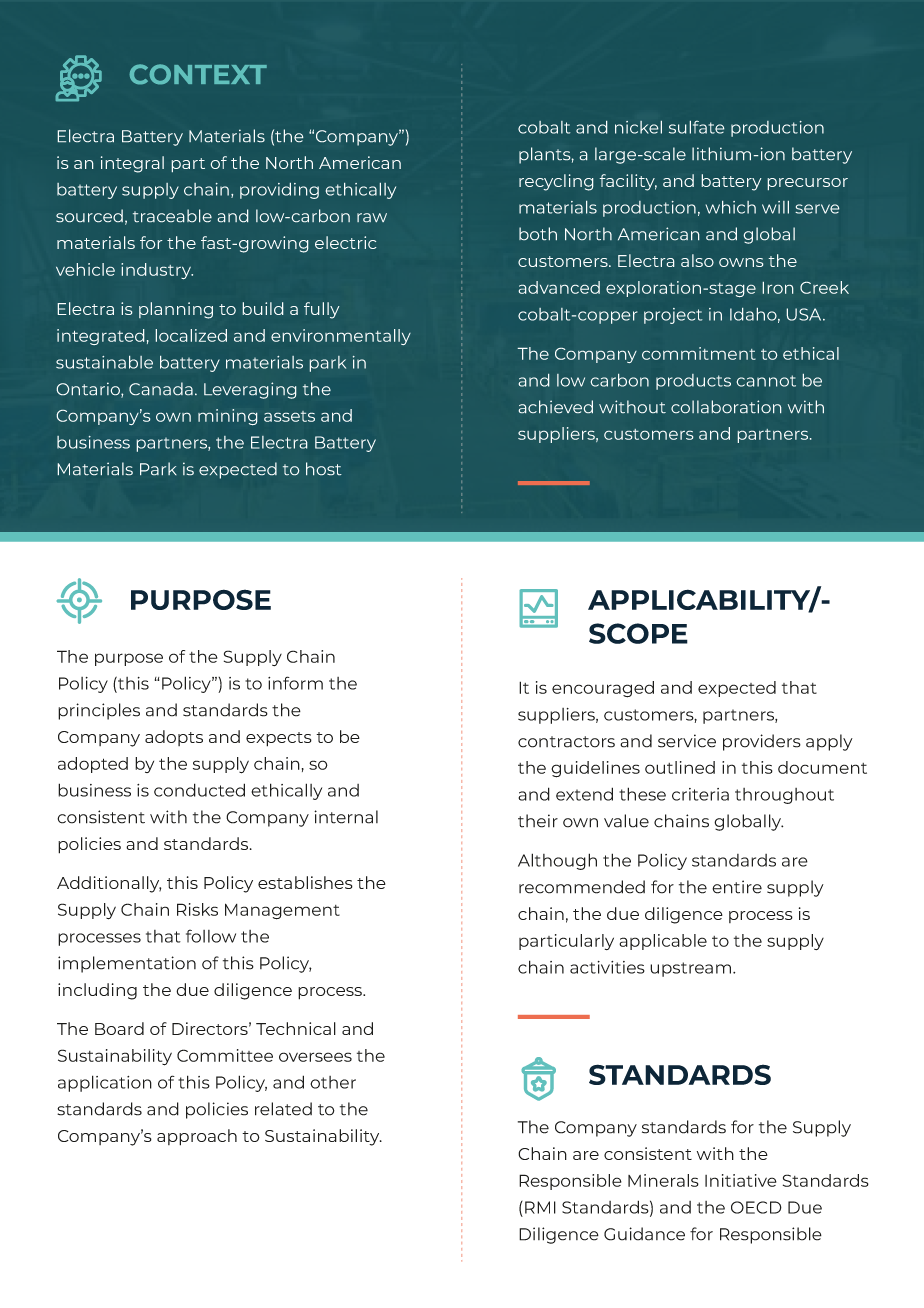  What do you see at coordinates (197, 1137) in the screenshot?
I see `approach` at bounding box center [197, 1137].
